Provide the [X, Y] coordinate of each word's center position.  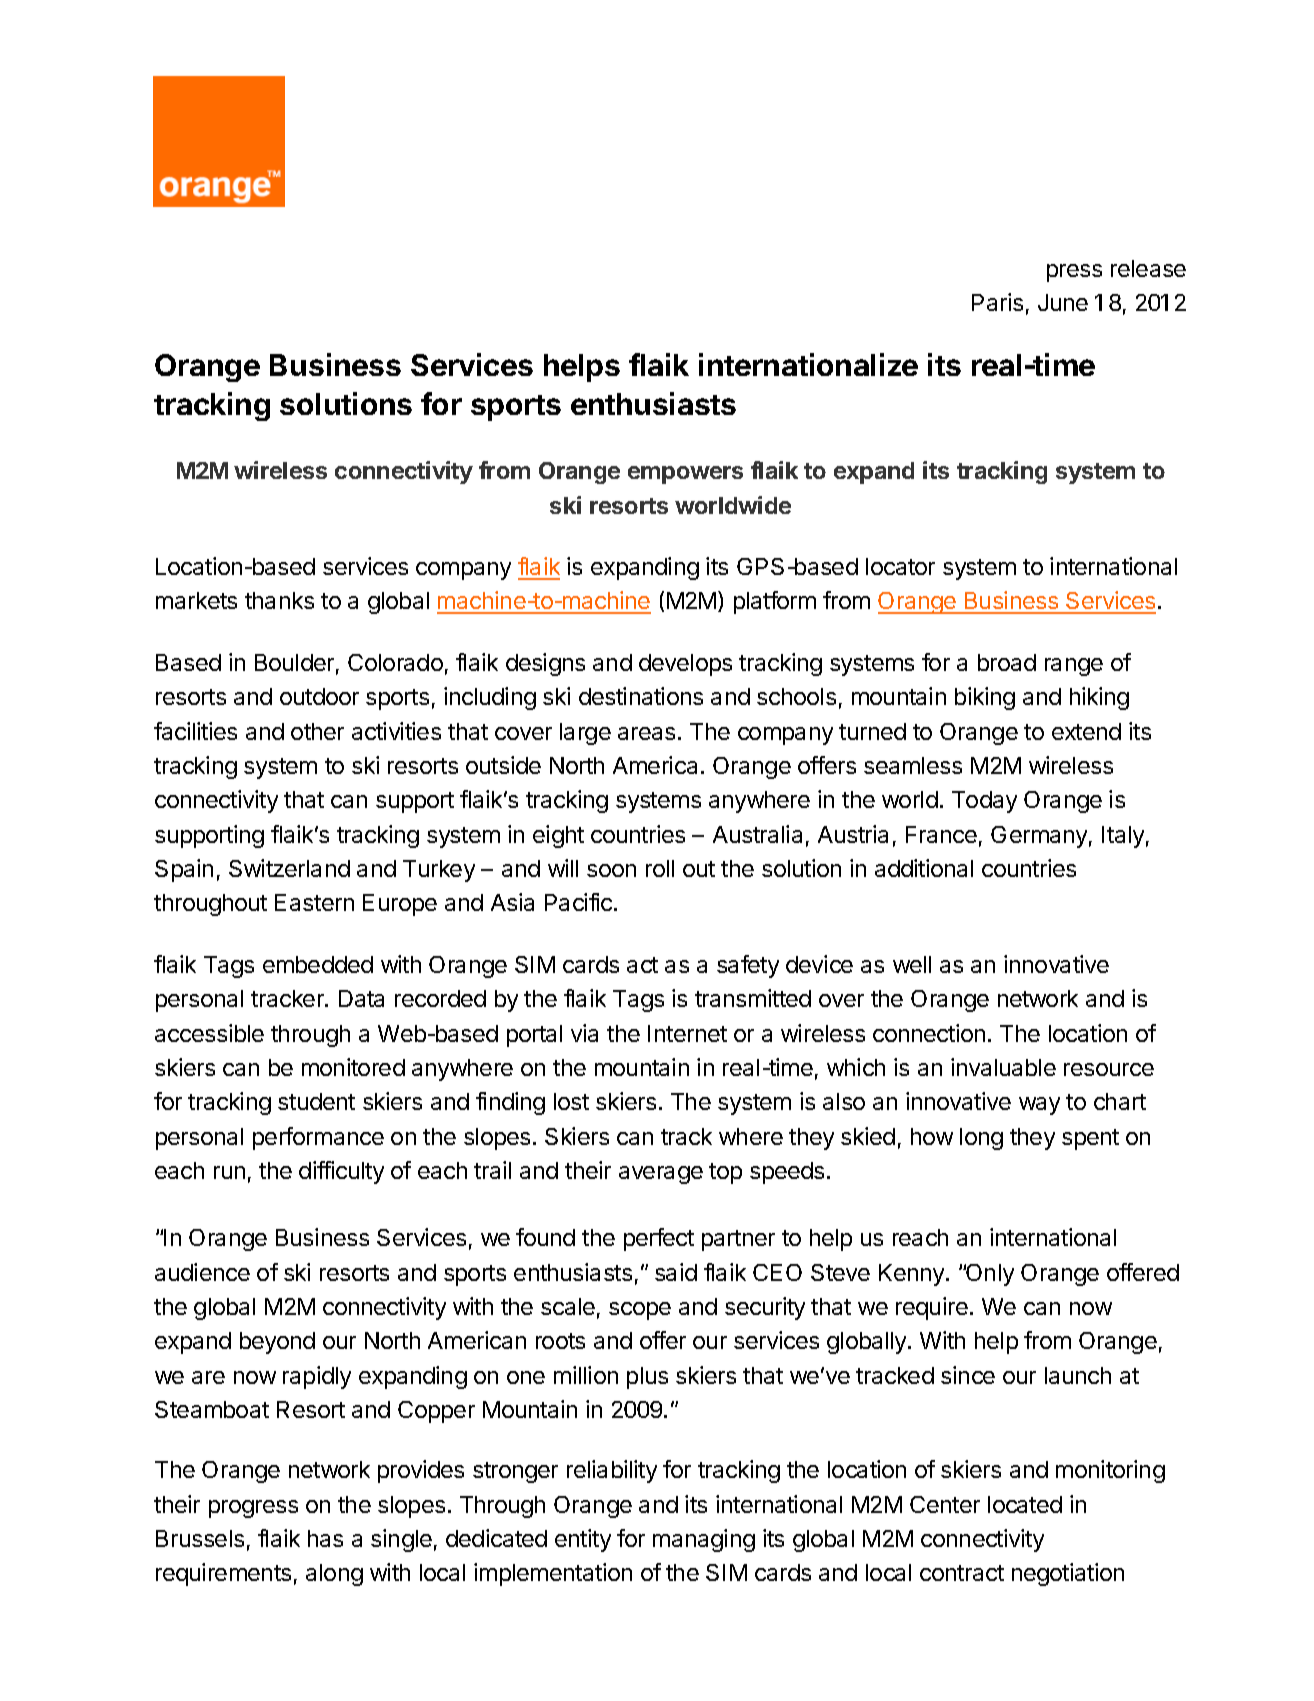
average [661, 1175]
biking [985, 698]
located [1025, 1504]
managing [704, 1540]
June [1063, 302]
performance [318, 1138]
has [325, 1538]
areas [646, 733]
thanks [279, 600]
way [1039, 1106]
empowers [685, 475]
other [317, 731]
